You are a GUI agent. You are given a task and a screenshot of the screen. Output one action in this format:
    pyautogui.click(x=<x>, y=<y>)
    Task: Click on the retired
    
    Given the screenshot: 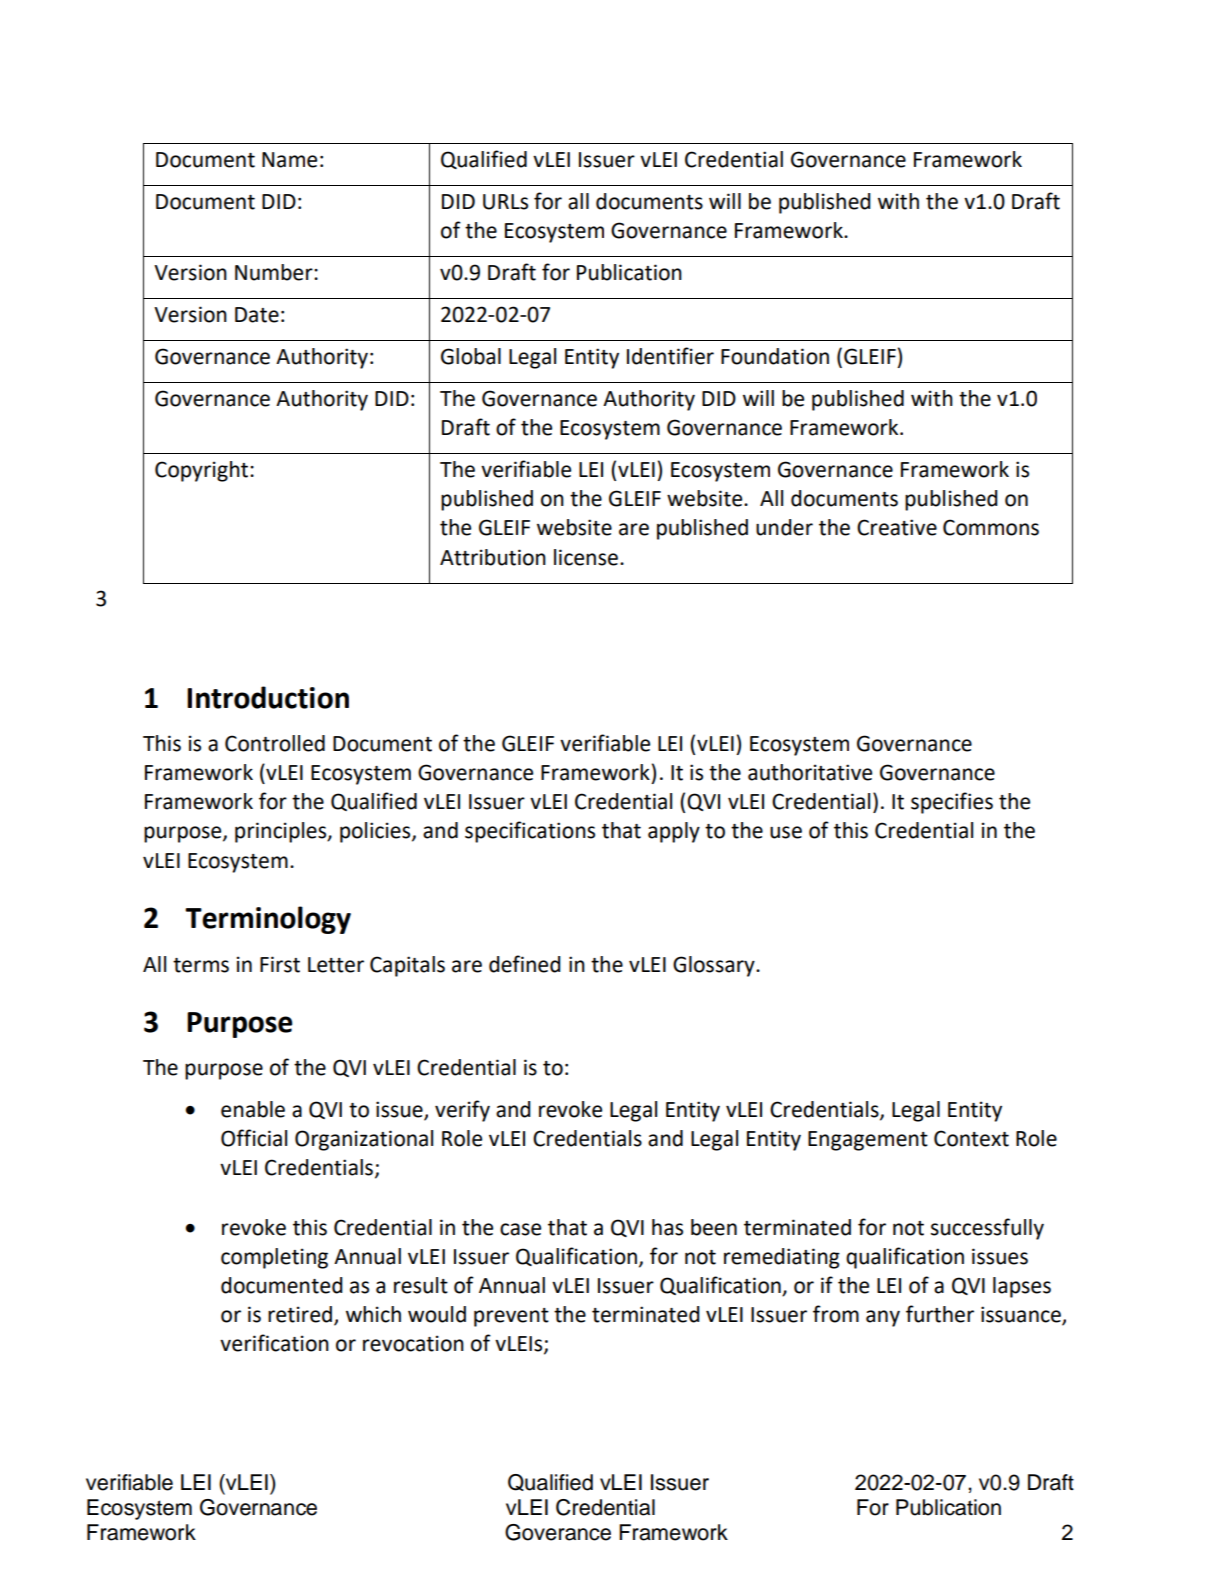 What is the action you would take?
    pyautogui.click(x=301, y=1315)
